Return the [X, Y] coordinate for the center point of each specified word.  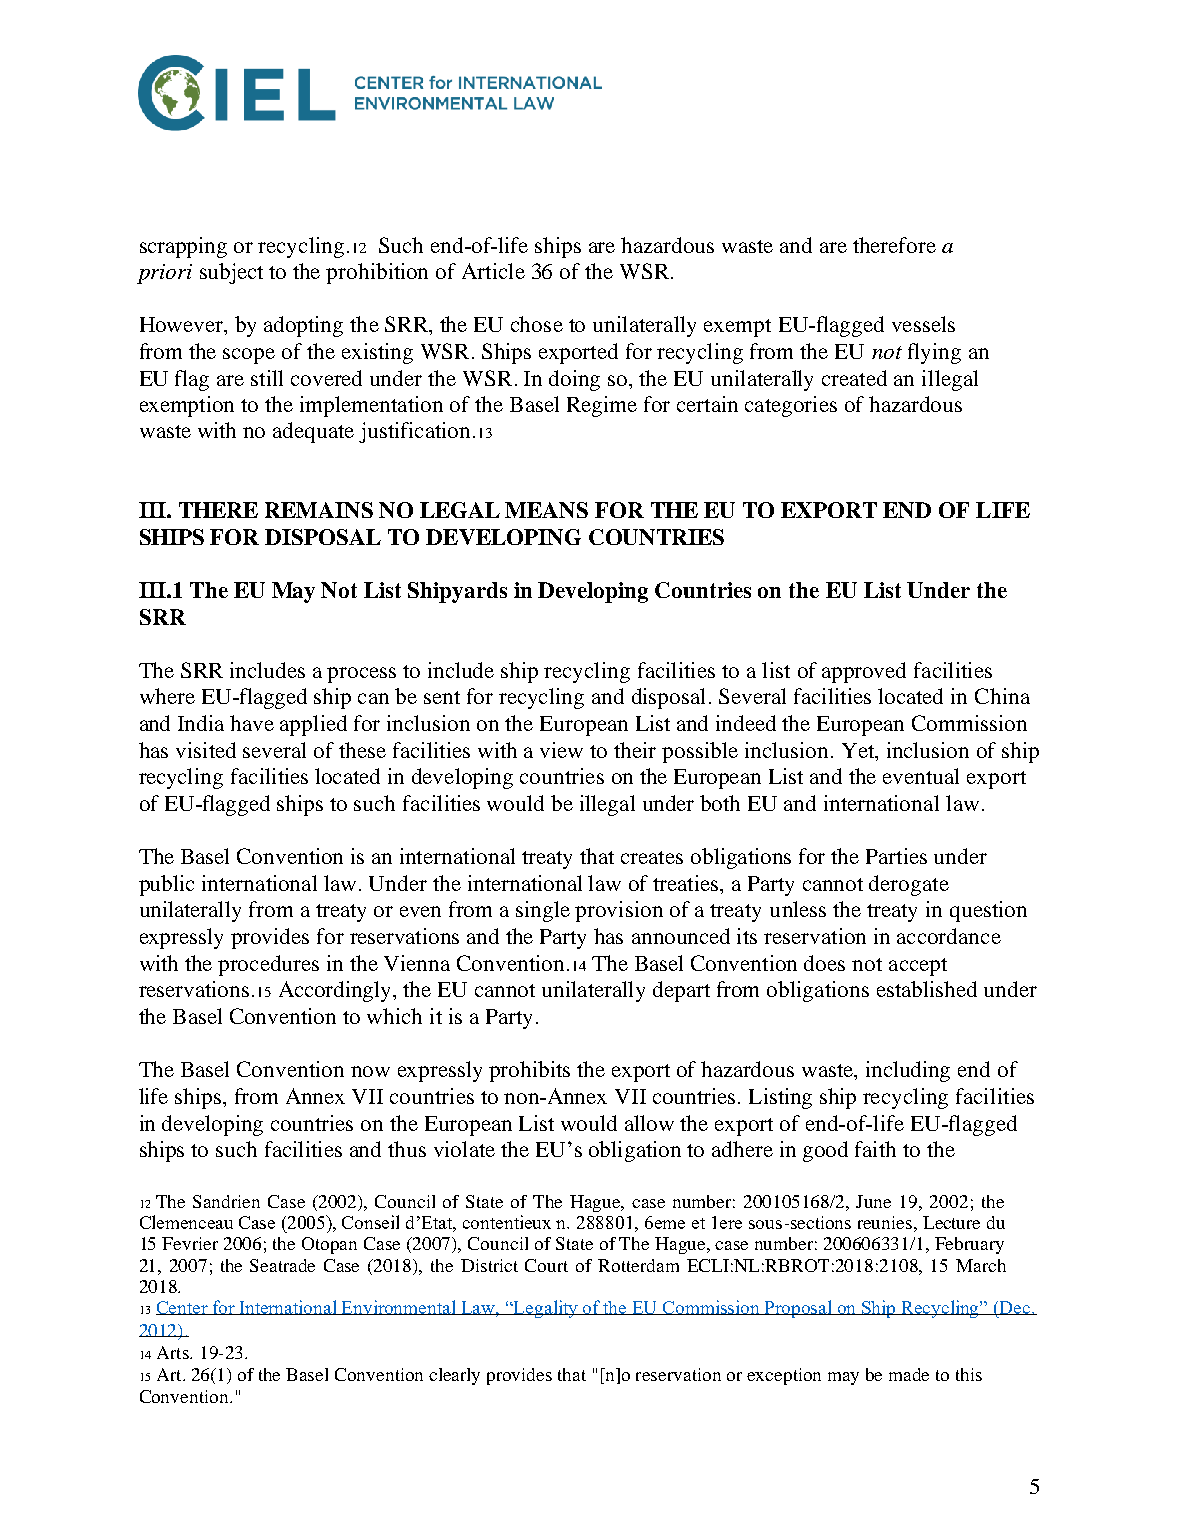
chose [537, 324]
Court [546, 1265]
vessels [923, 324]
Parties [896, 856]
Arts [174, 1352]
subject [231, 273]
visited [206, 750]
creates [652, 857]
